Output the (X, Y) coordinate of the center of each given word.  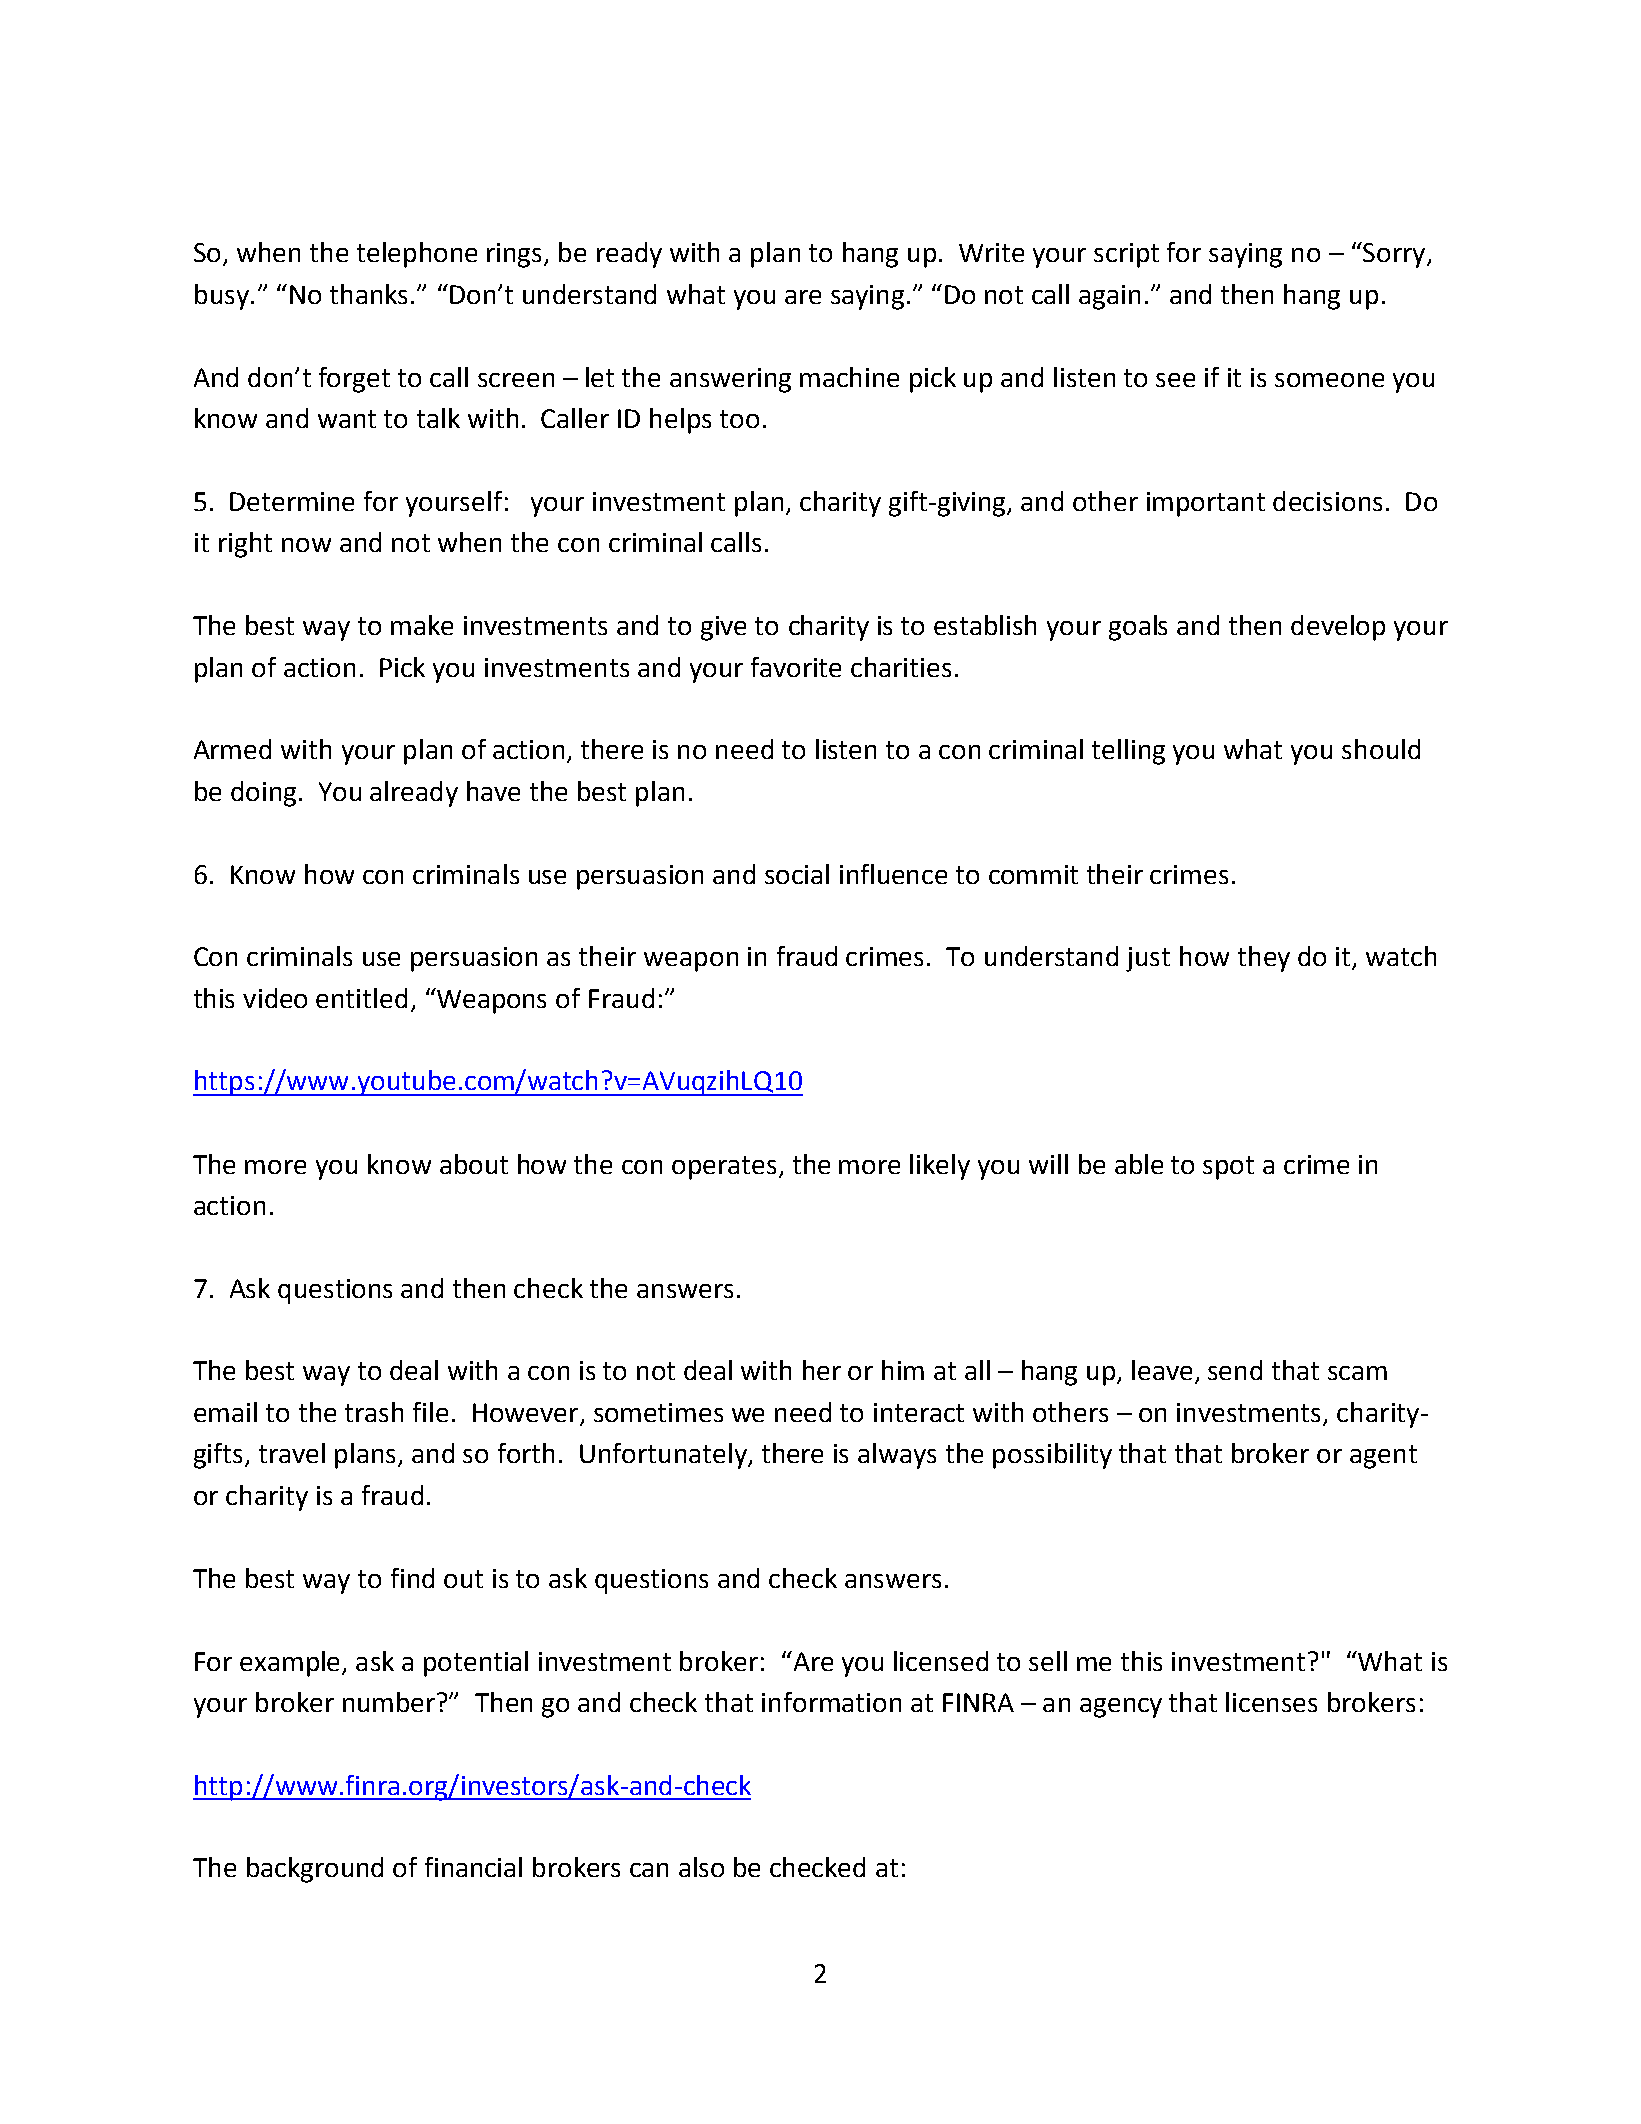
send (1235, 1370)
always (897, 1456)
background (315, 1870)
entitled (361, 998)
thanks (368, 294)
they (1264, 959)
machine (849, 377)
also (701, 1867)
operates (724, 1168)
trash (374, 1412)
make (422, 625)
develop (1338, 628)
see (1175, 380)
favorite (796, 667)
